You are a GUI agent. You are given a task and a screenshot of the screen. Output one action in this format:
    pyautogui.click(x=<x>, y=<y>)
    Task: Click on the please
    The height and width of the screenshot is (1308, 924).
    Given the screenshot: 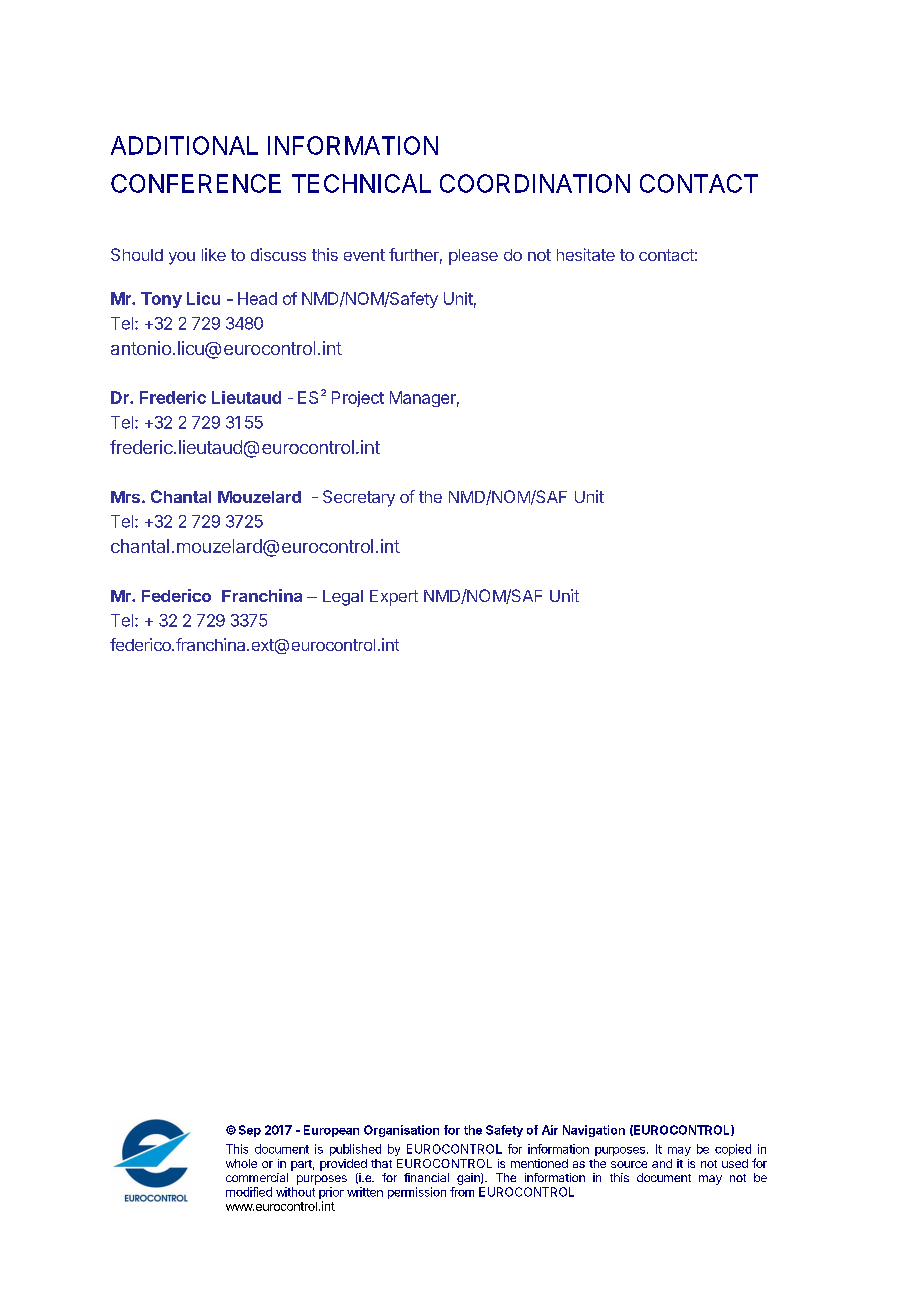 What is the action you would take?
    pyautogui.click(x=473, y=257)
